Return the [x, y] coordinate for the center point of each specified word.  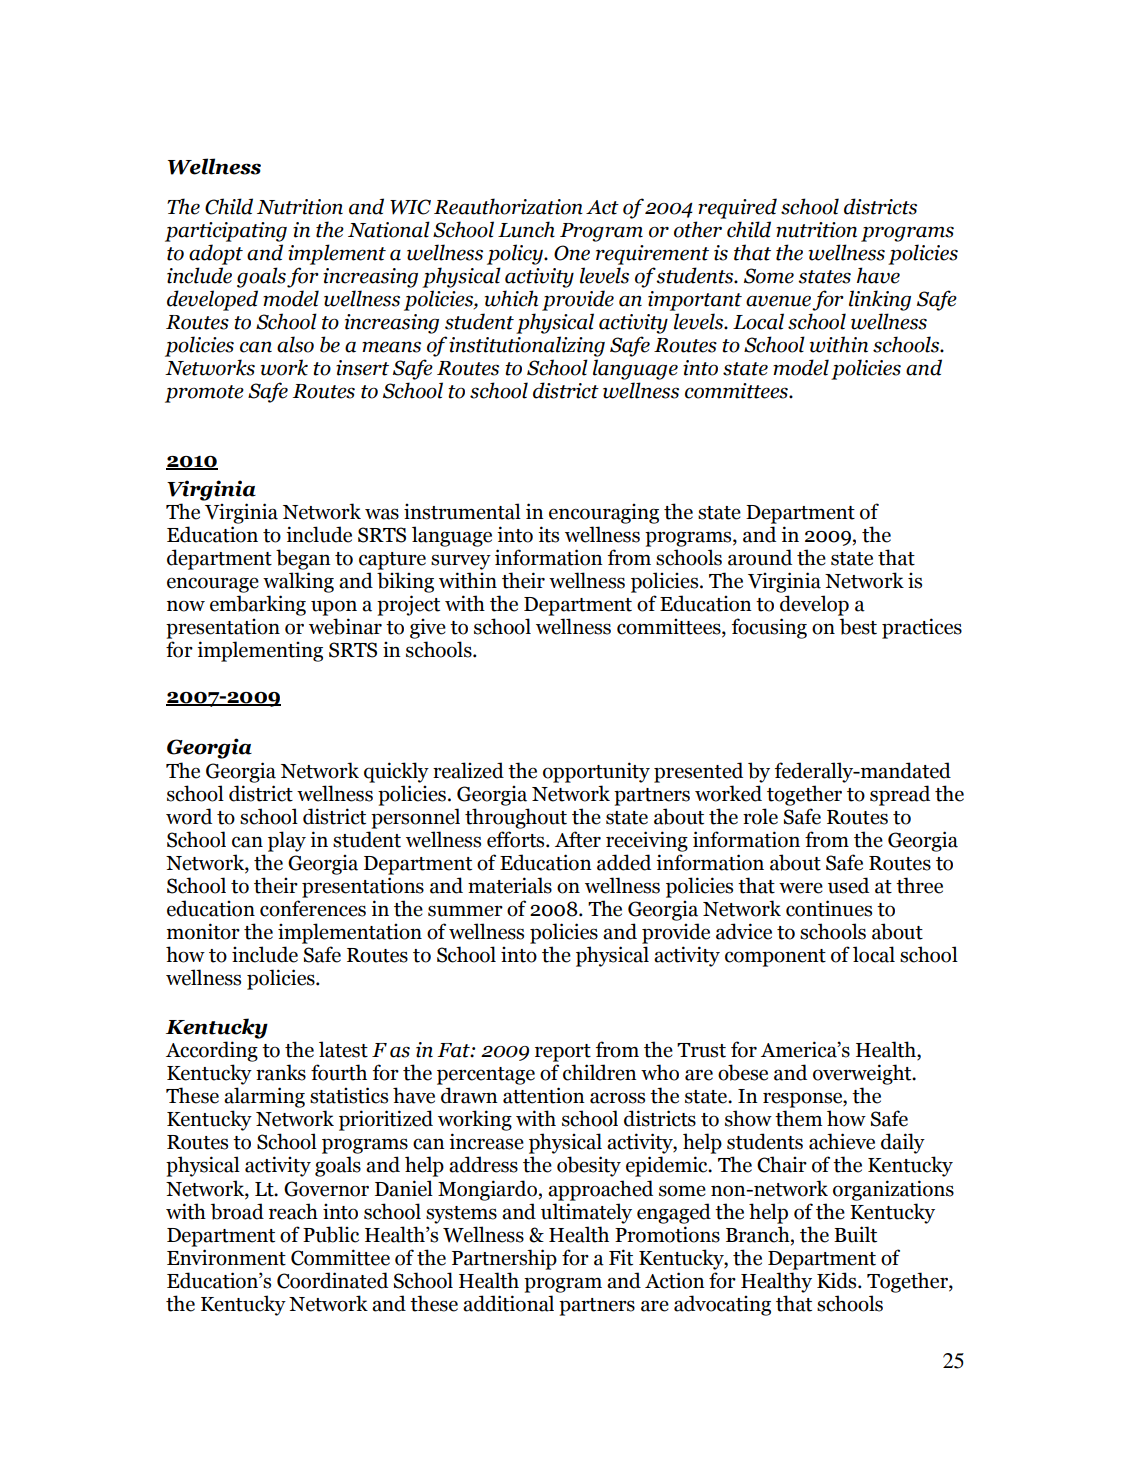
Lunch [526, 229]
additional [508, 1303]
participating [226, 232]
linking [880, 300]
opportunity [596, 772]
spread [900, 795]
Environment [226, 1257]
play [287, 841]
